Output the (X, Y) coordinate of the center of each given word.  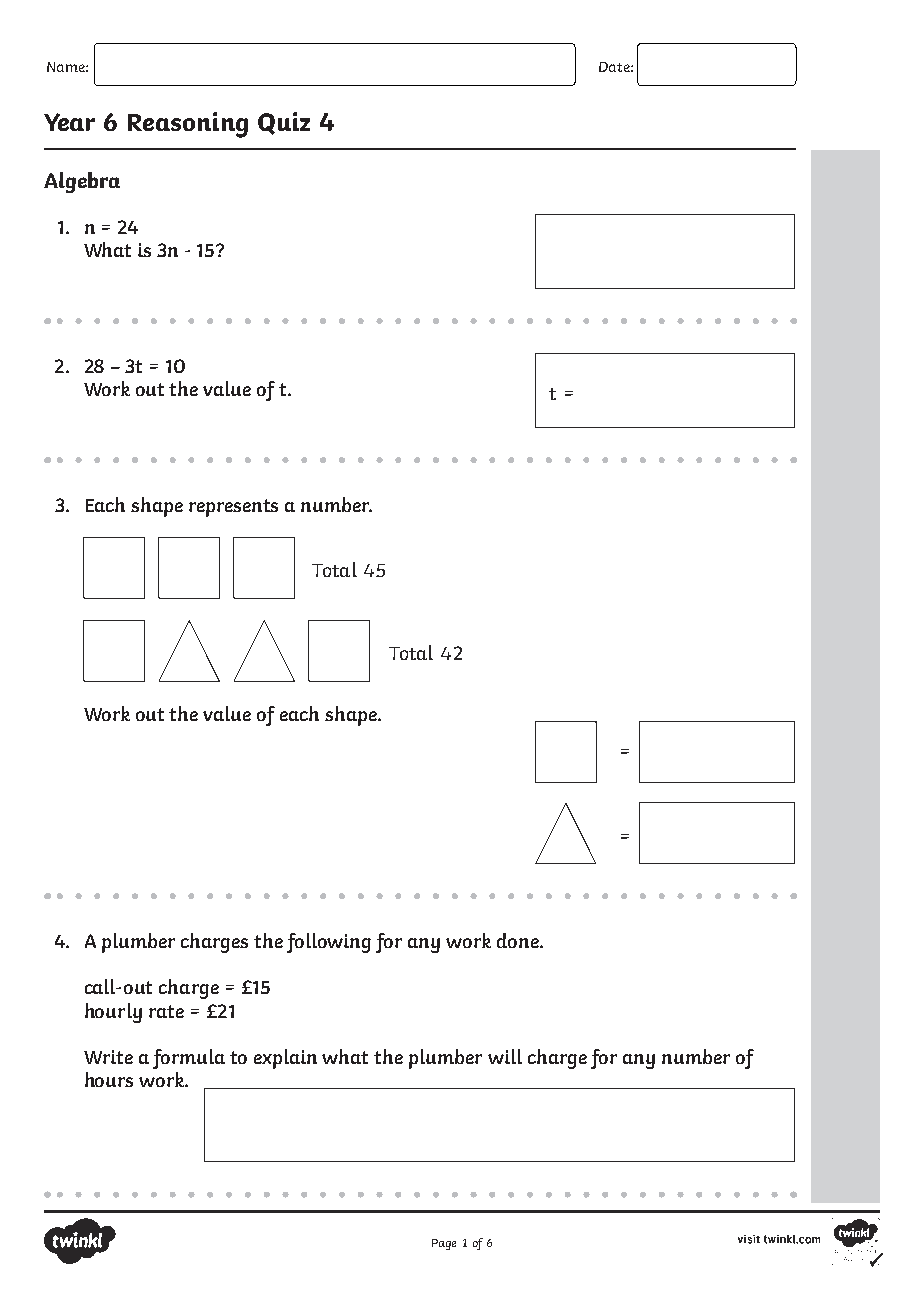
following (329, 943)
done (519, 940)
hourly (113, 1013)
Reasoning (188, 125)
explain (285, 1059)
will (505, 1056)
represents (233, 508)
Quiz (284, 123)
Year (69, 122)
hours (109, 1079)
